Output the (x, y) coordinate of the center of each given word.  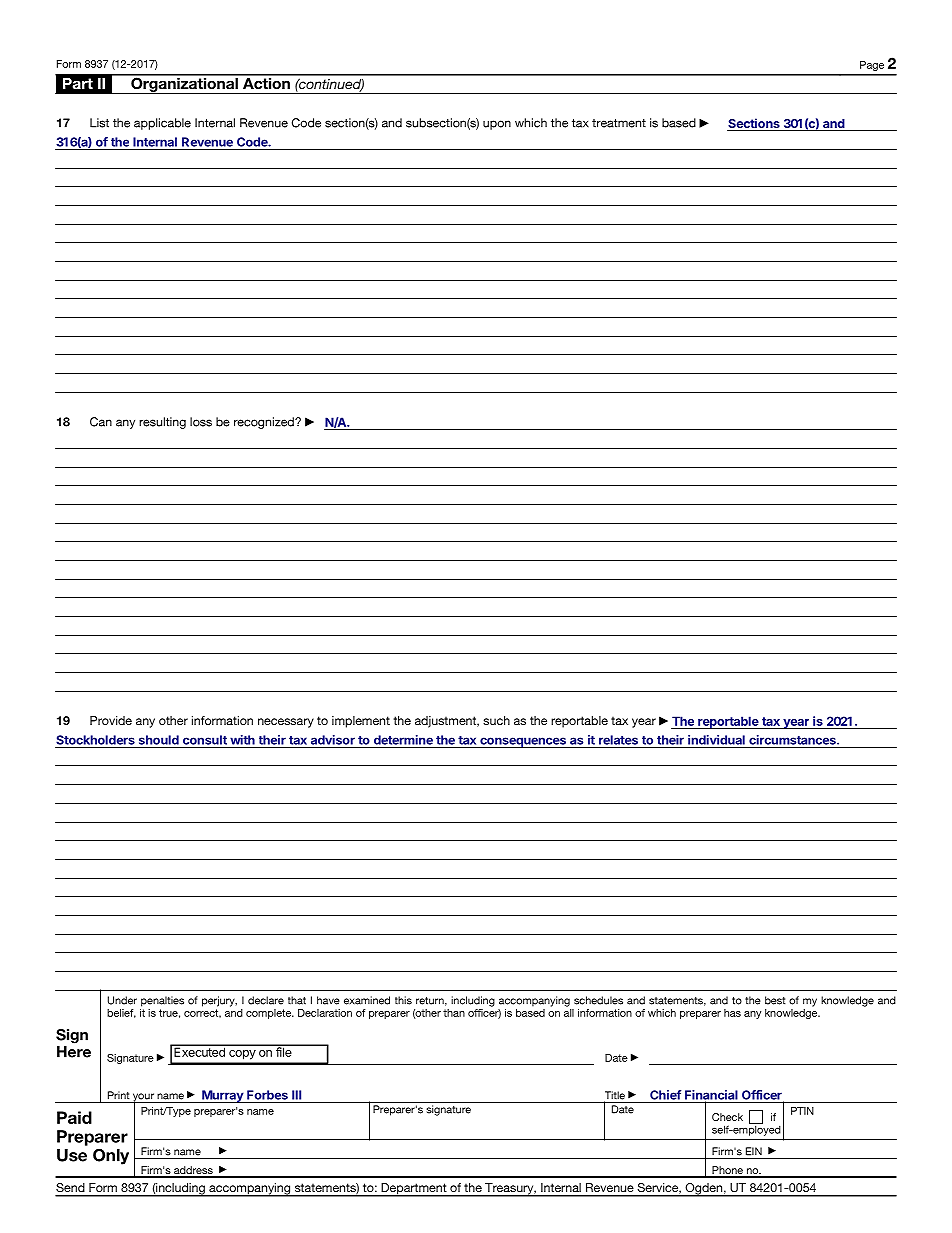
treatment (619, 123)
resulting (162, 423)
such (496, 720)
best (775, 1000)
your (143, 1098)
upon (497, 125)
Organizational (184, 84)
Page (872, 66)
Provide (111, 720)
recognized (265, 423)
